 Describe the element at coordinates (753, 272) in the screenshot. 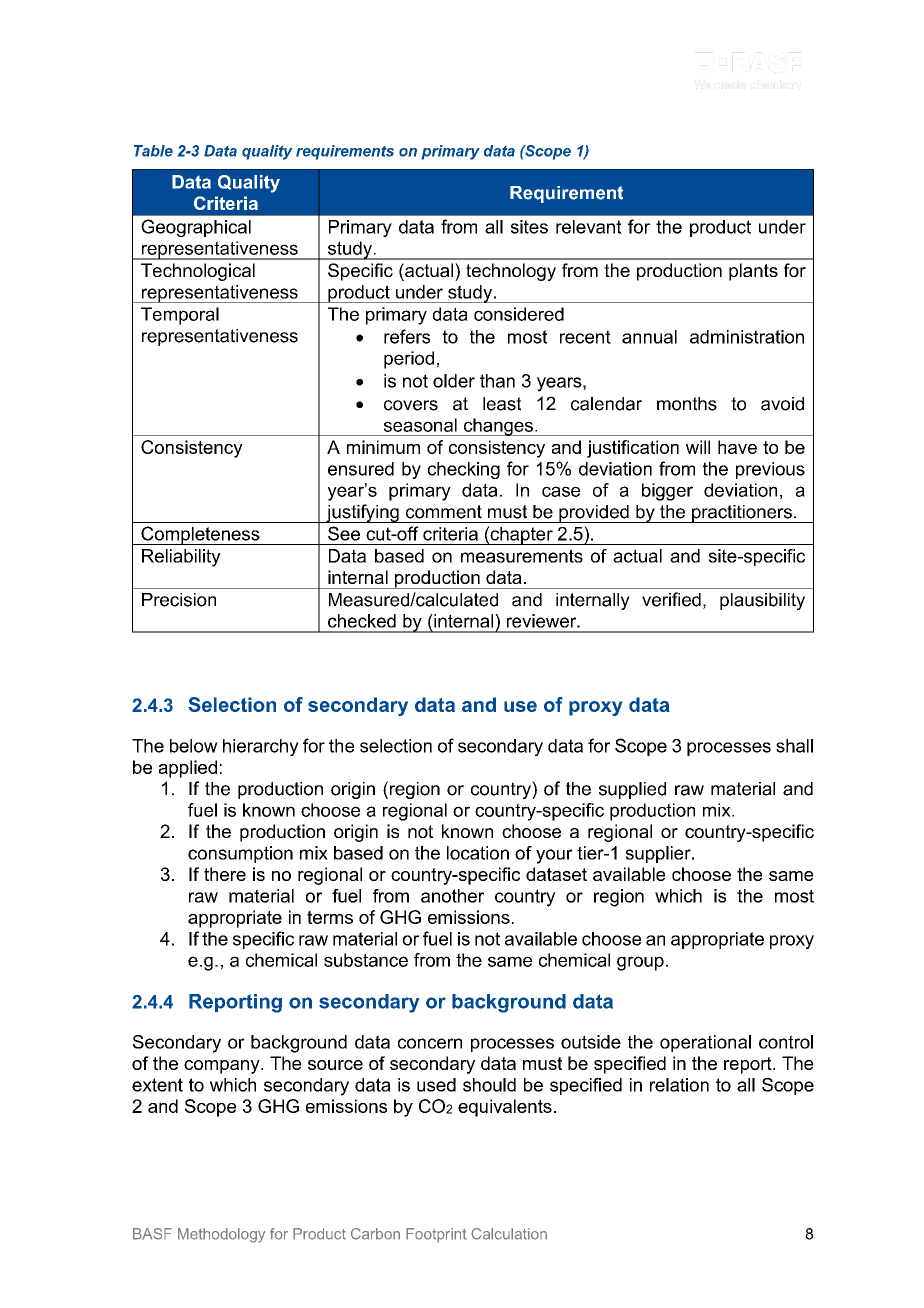

I see `plants` at that location.
